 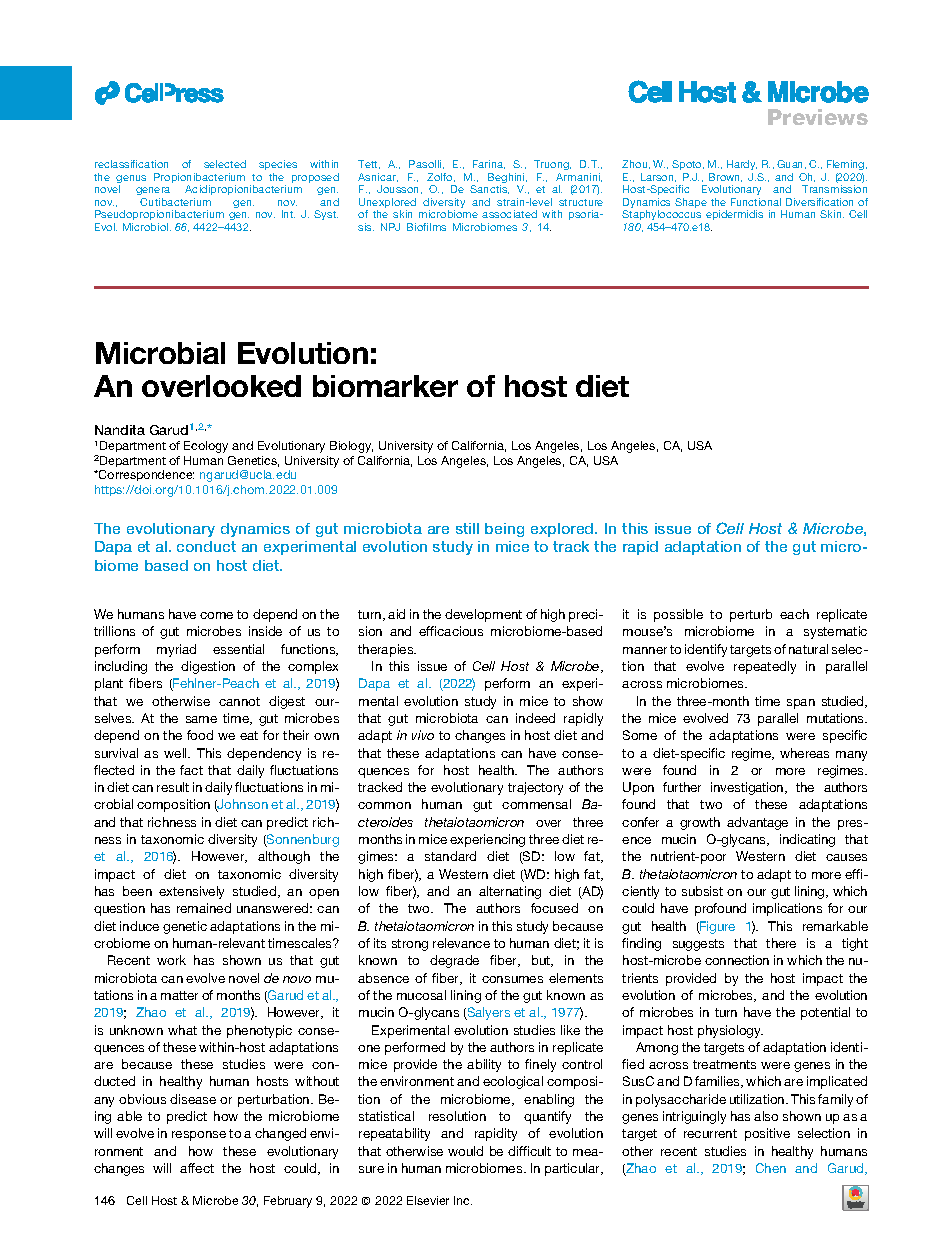 I want to click on would, so click(x=465, y=1151).
